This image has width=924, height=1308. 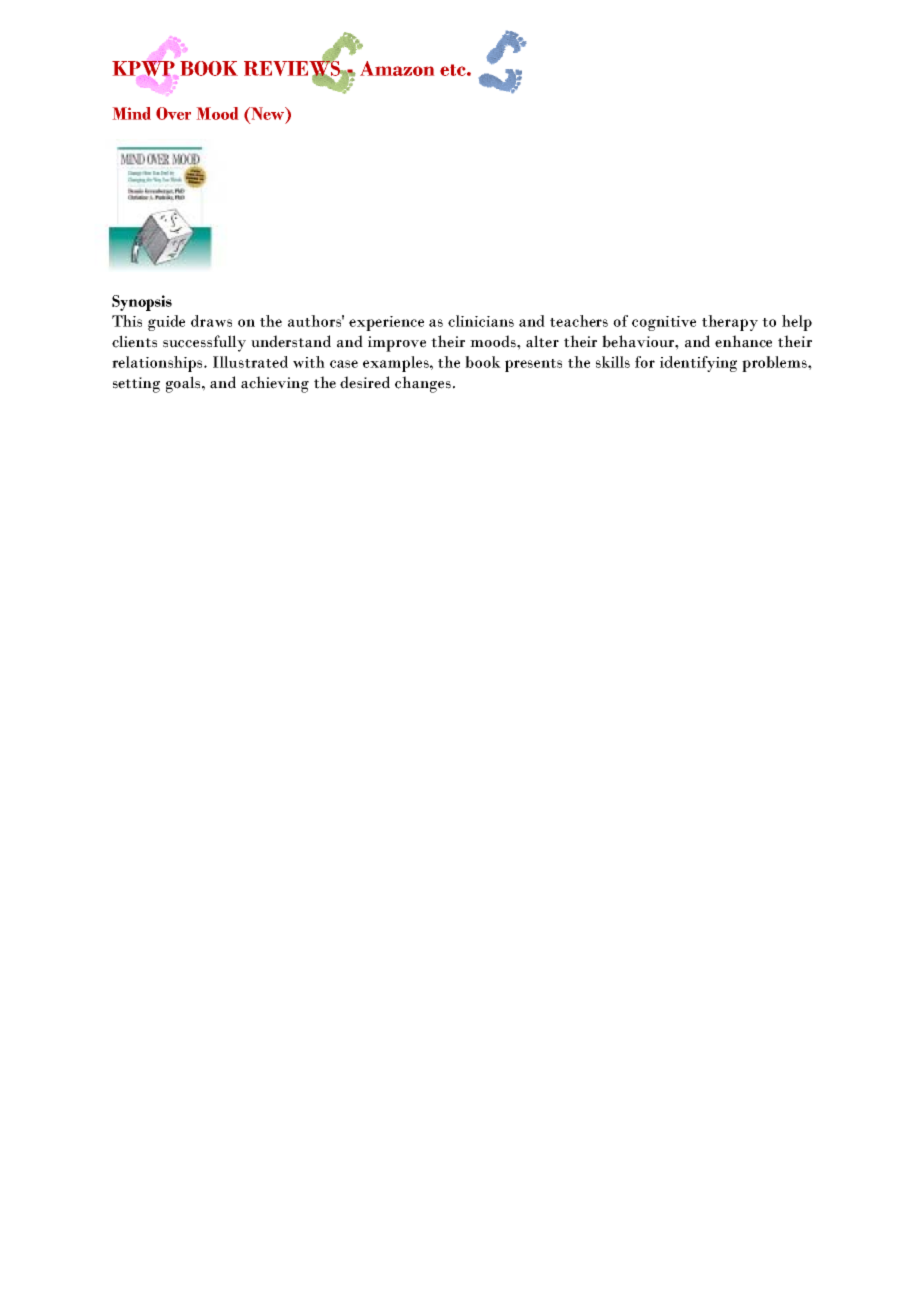 What do you see at coordinates (730, 323) in the image?
I see `therapy` at bounding box center [730, 323].
